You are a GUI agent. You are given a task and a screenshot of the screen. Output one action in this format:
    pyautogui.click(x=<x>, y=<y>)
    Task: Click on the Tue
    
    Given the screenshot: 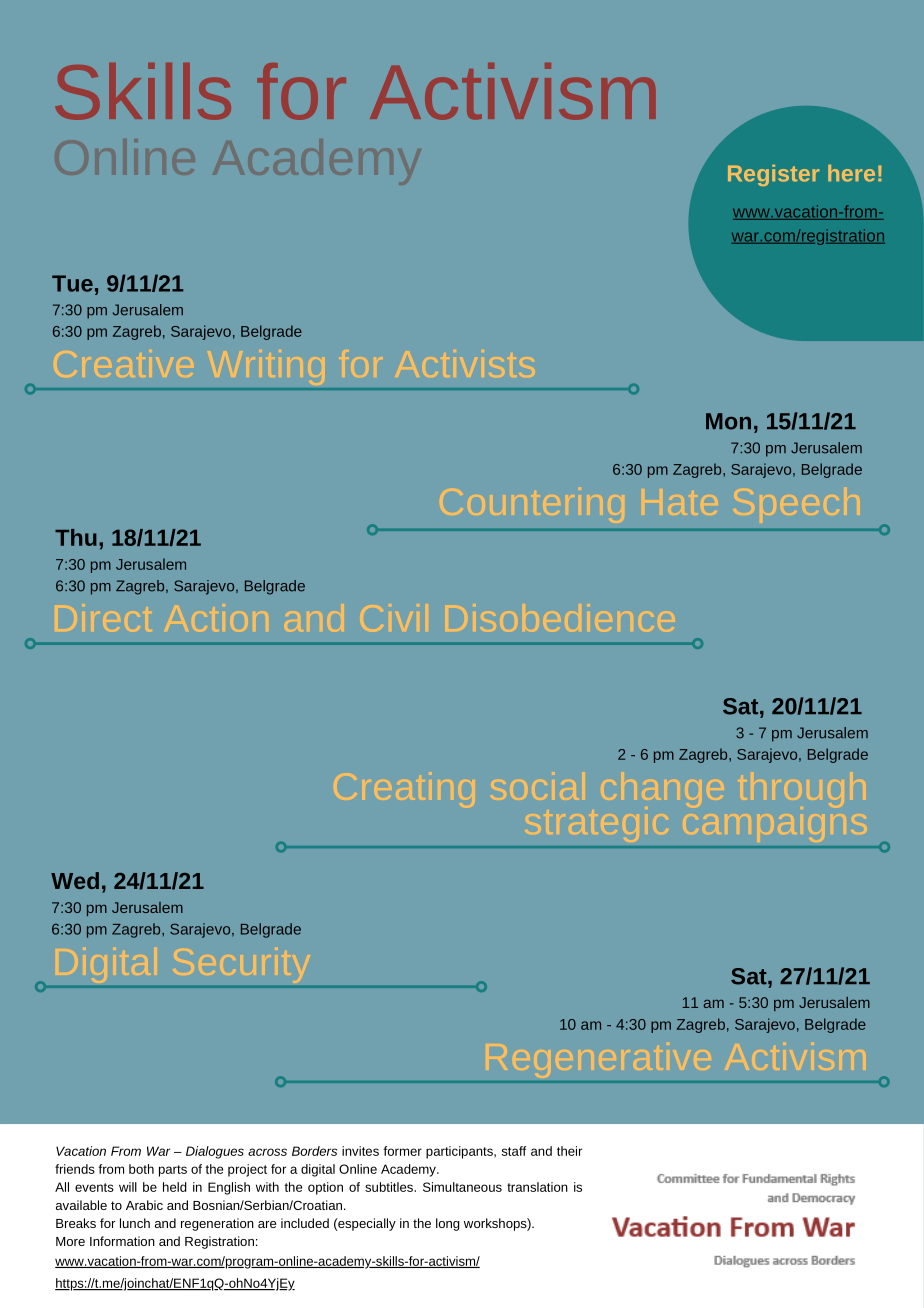 What is the action you would take?
    pyautogui.click(x=72, y=283)
